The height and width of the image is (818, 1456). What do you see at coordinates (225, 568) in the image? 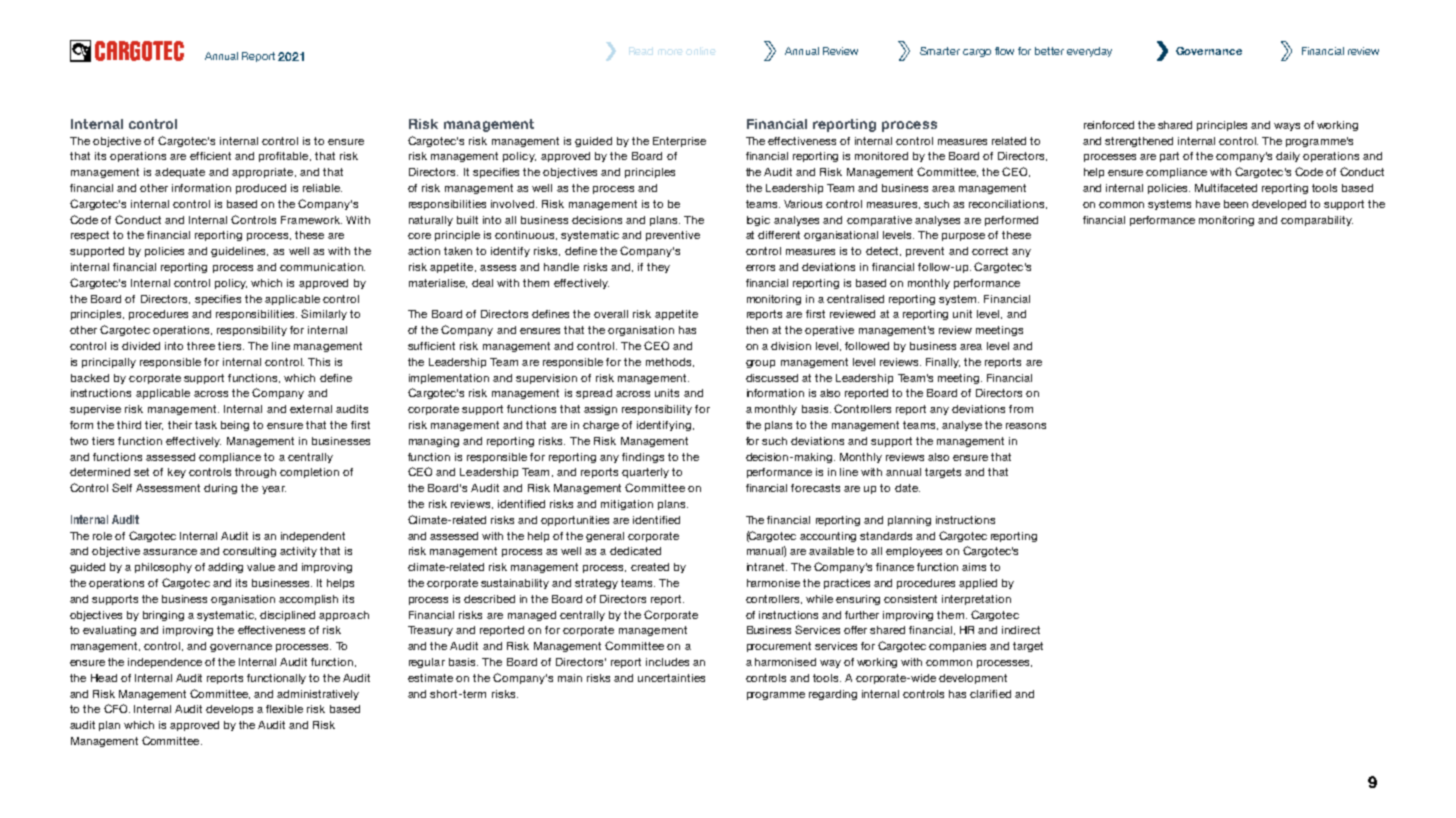
I see `adding` at bounding box center [225, 568].
